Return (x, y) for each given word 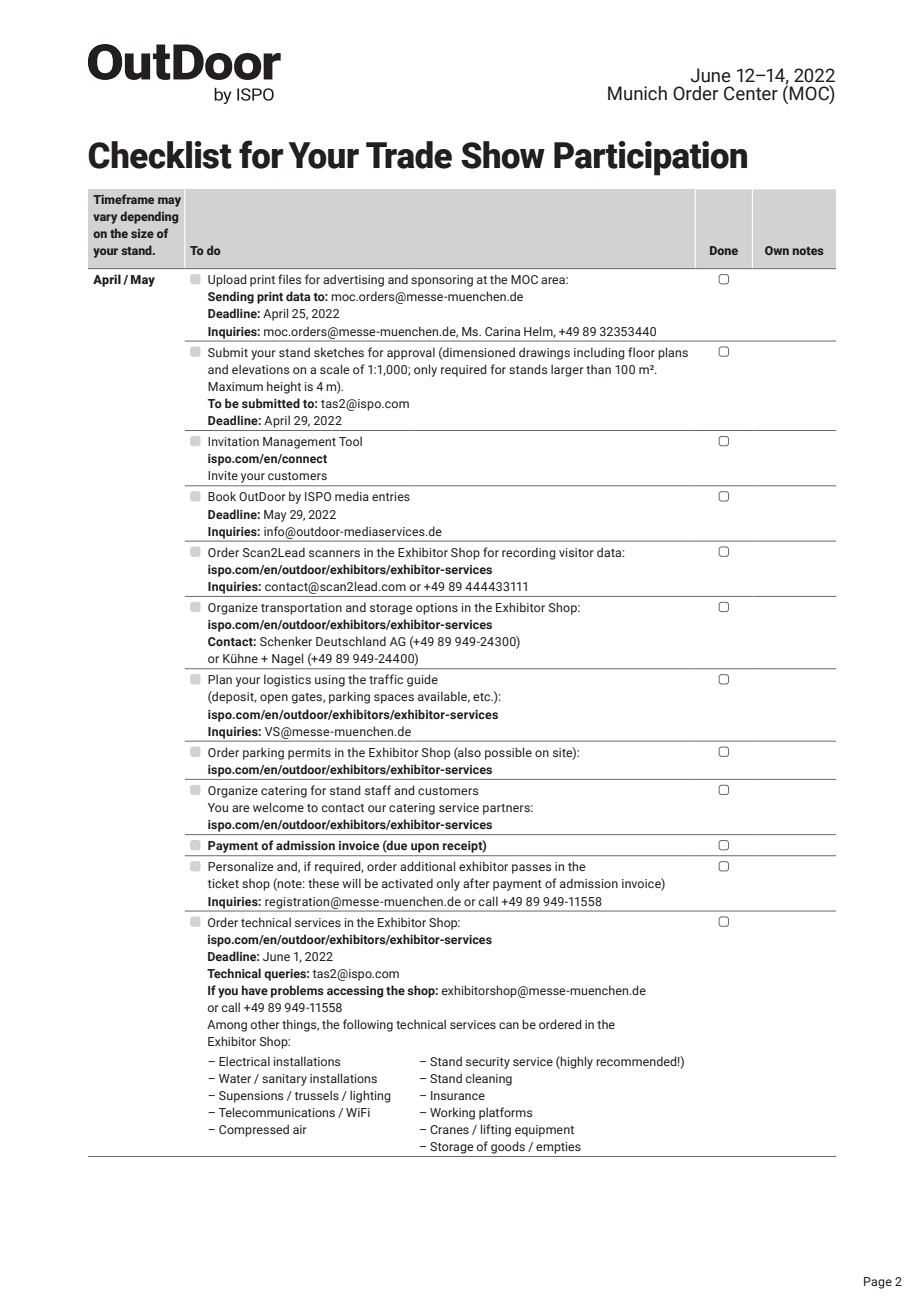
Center (751, 93)
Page (878, 1283)
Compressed (254, 1130)
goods (508, 1147)
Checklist (160, 155)
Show (503, 155)
